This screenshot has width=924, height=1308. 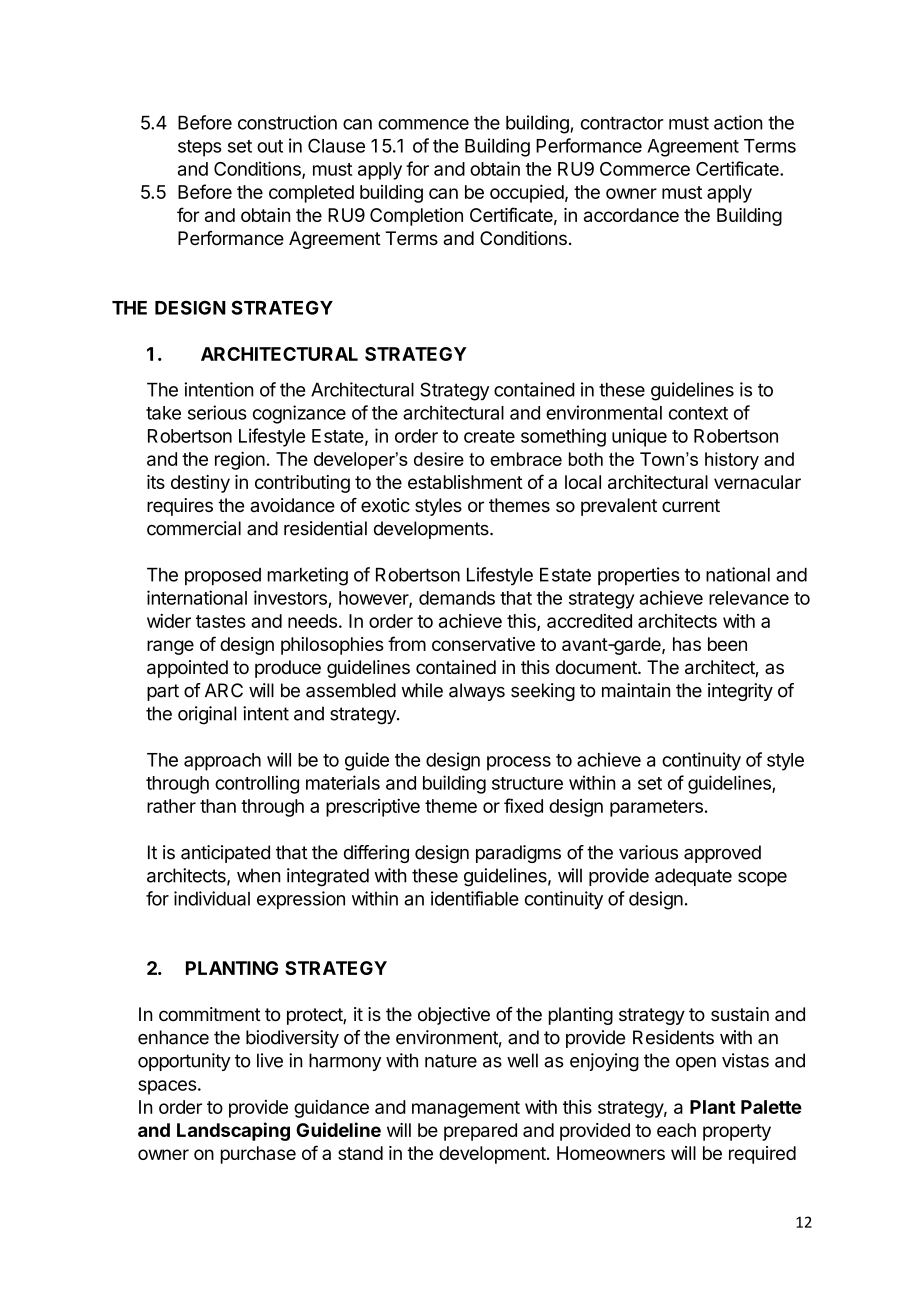 What do you see at coordinates (489, 436) in the screenshot?
I see `create` at bounding box center [489, 436].
